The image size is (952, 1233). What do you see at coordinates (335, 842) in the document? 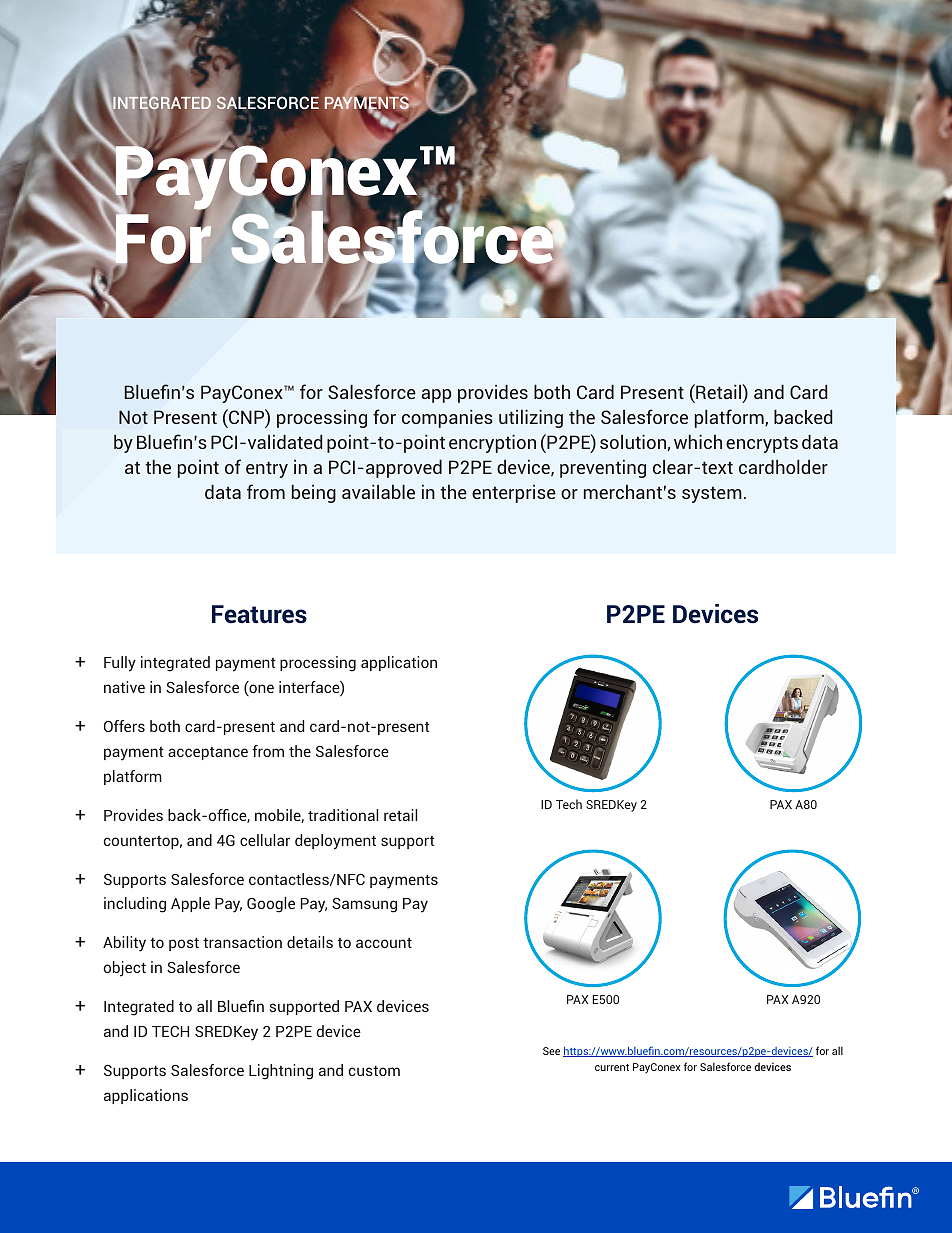
I see `deployment` at bounding box center [335, 842].
